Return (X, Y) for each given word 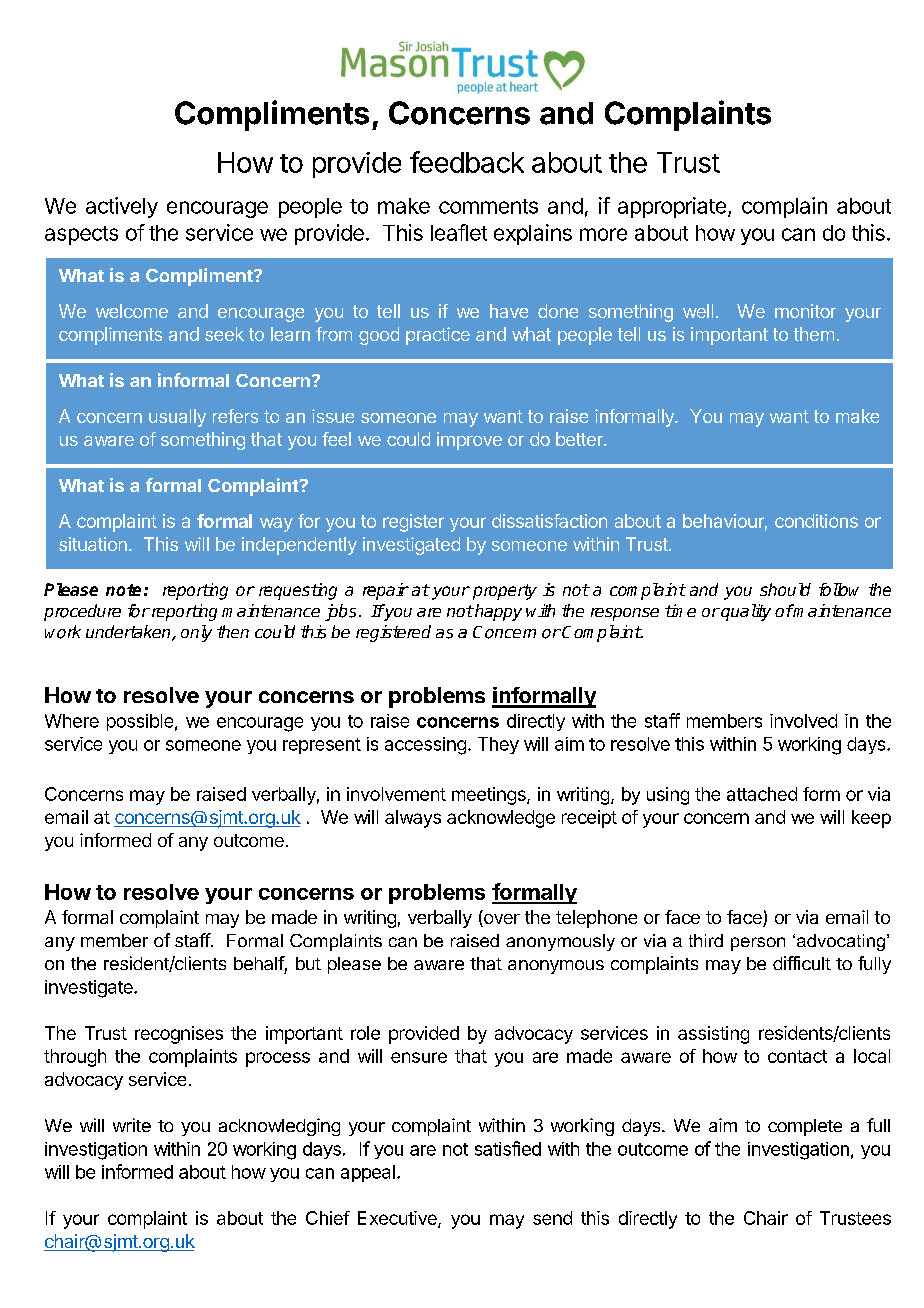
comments (488, 206)
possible (140, 722)
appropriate (672, 207)
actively (122, 207)
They (498, 745)
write (132, 1125)
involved (803, 721)
